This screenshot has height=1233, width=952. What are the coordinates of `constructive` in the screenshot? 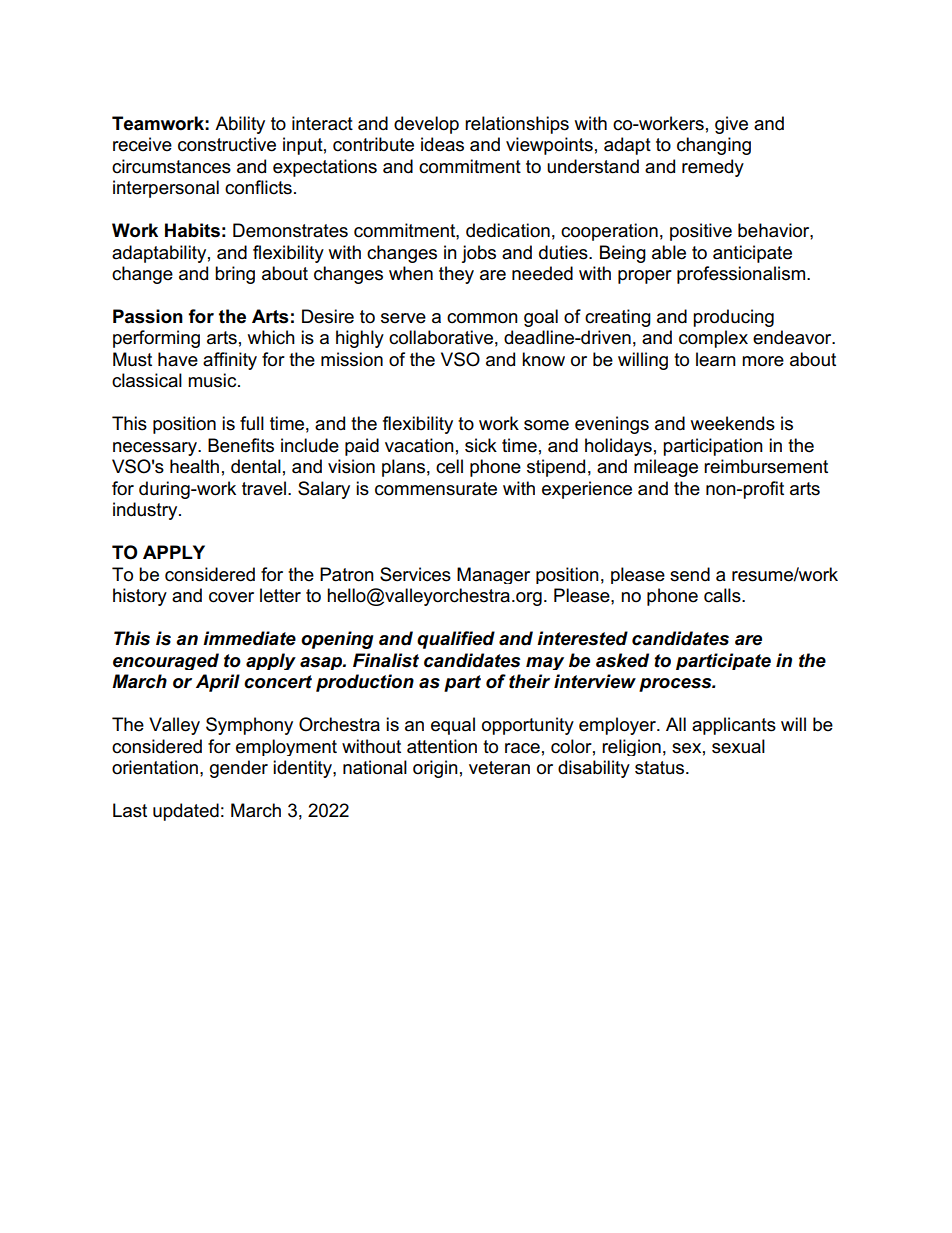 It's located at (227, 144).
